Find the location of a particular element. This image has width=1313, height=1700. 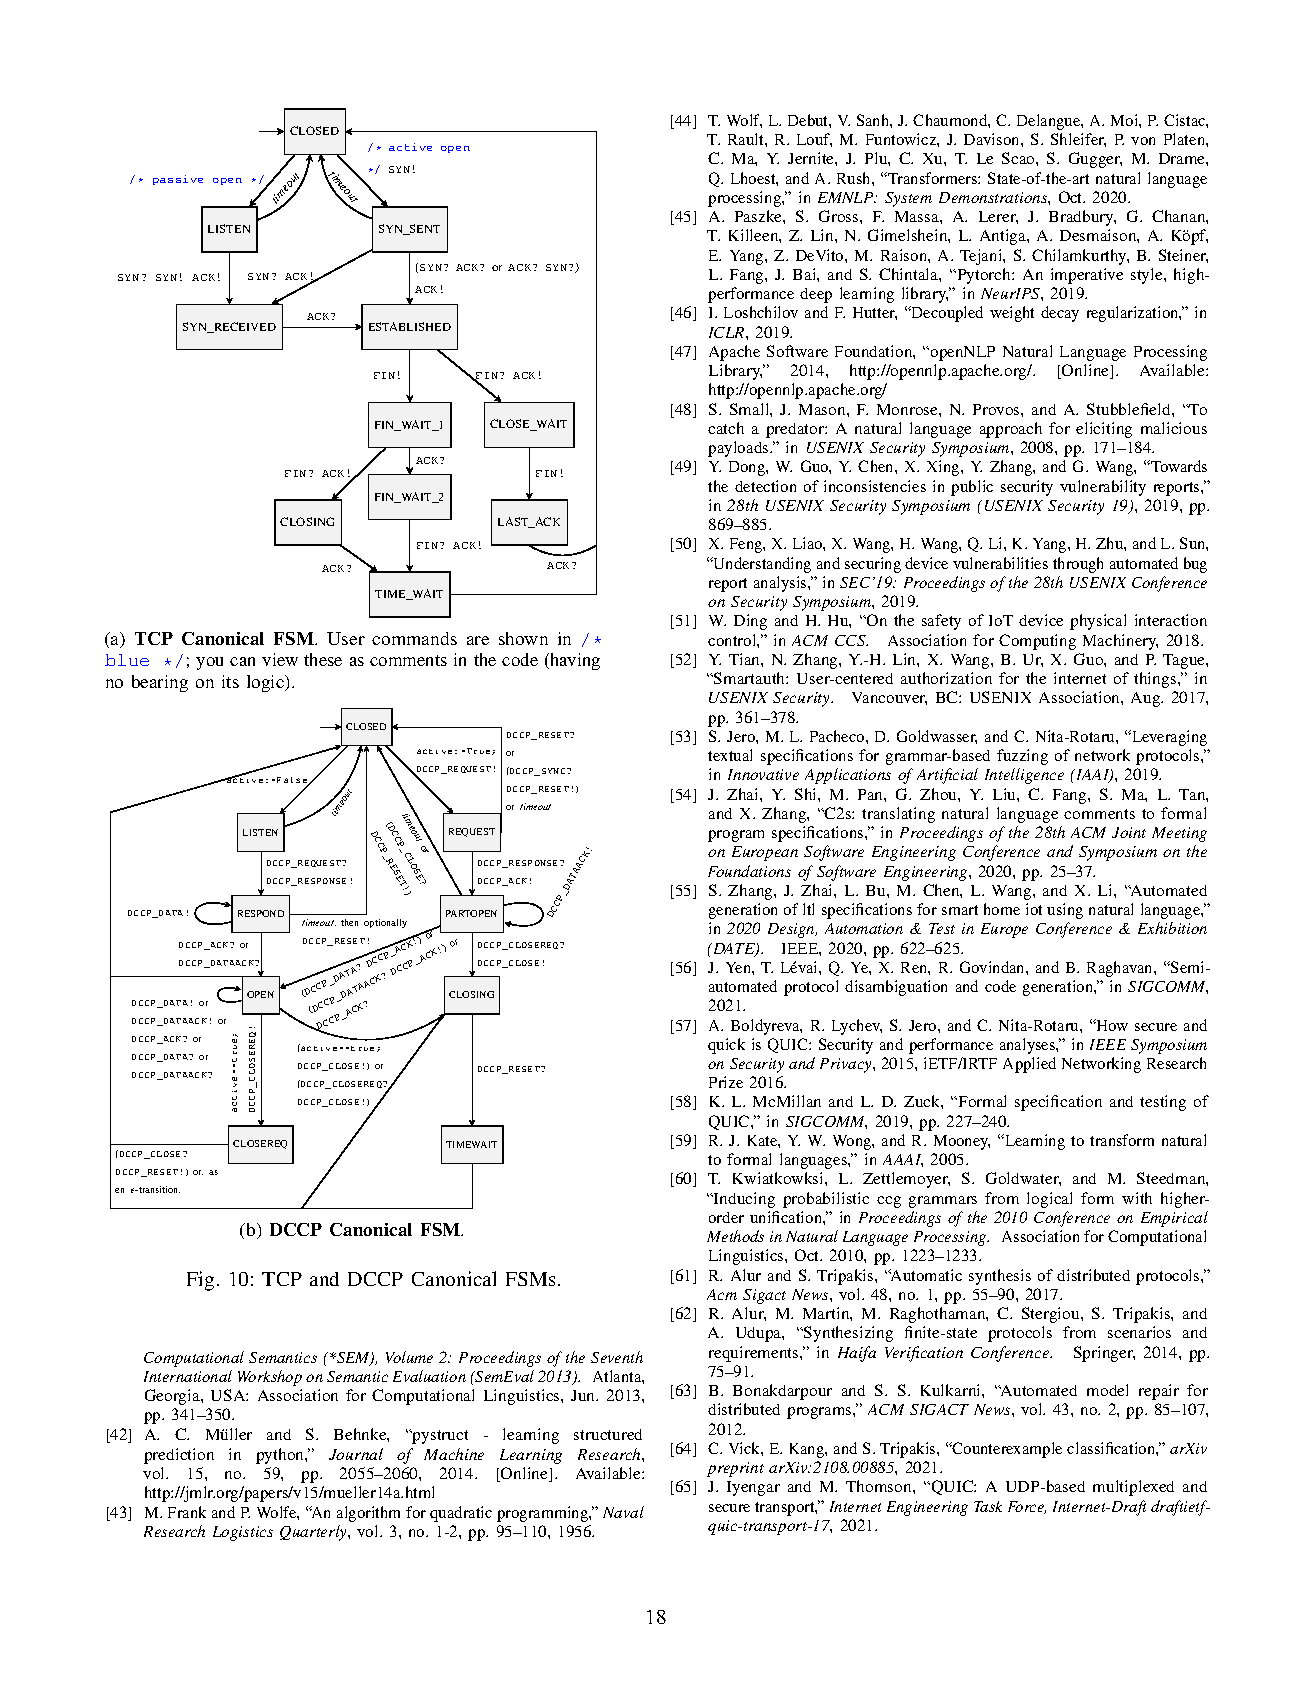

Aug is located at coordinates (1147, 699).
